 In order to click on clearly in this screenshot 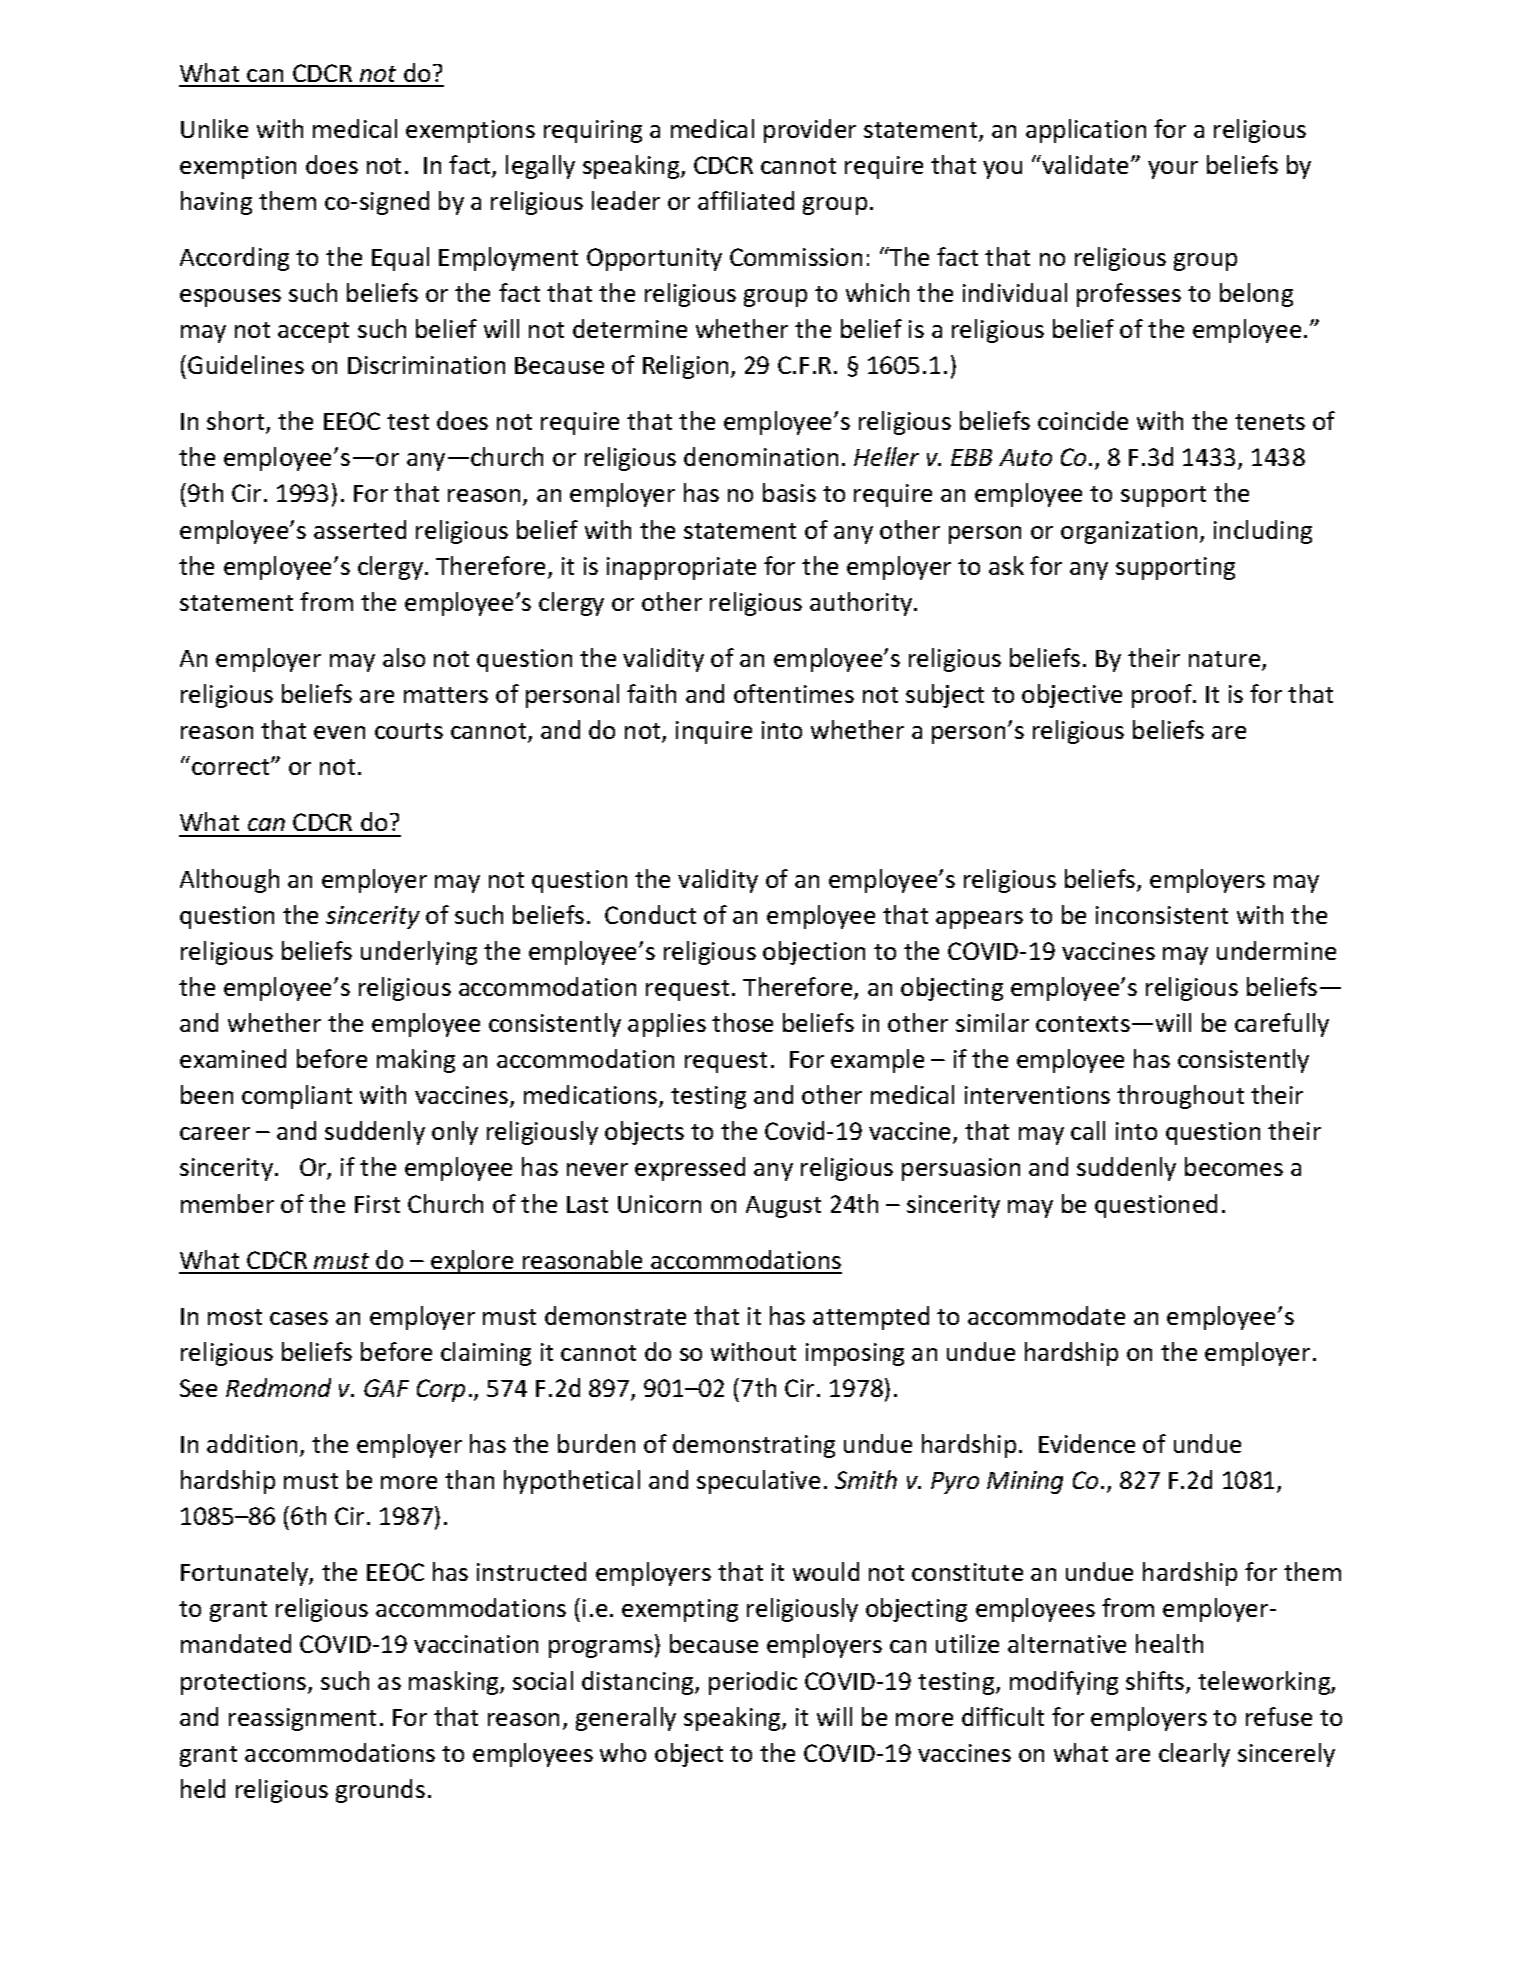, I will do `click(1194, 1755)`.
